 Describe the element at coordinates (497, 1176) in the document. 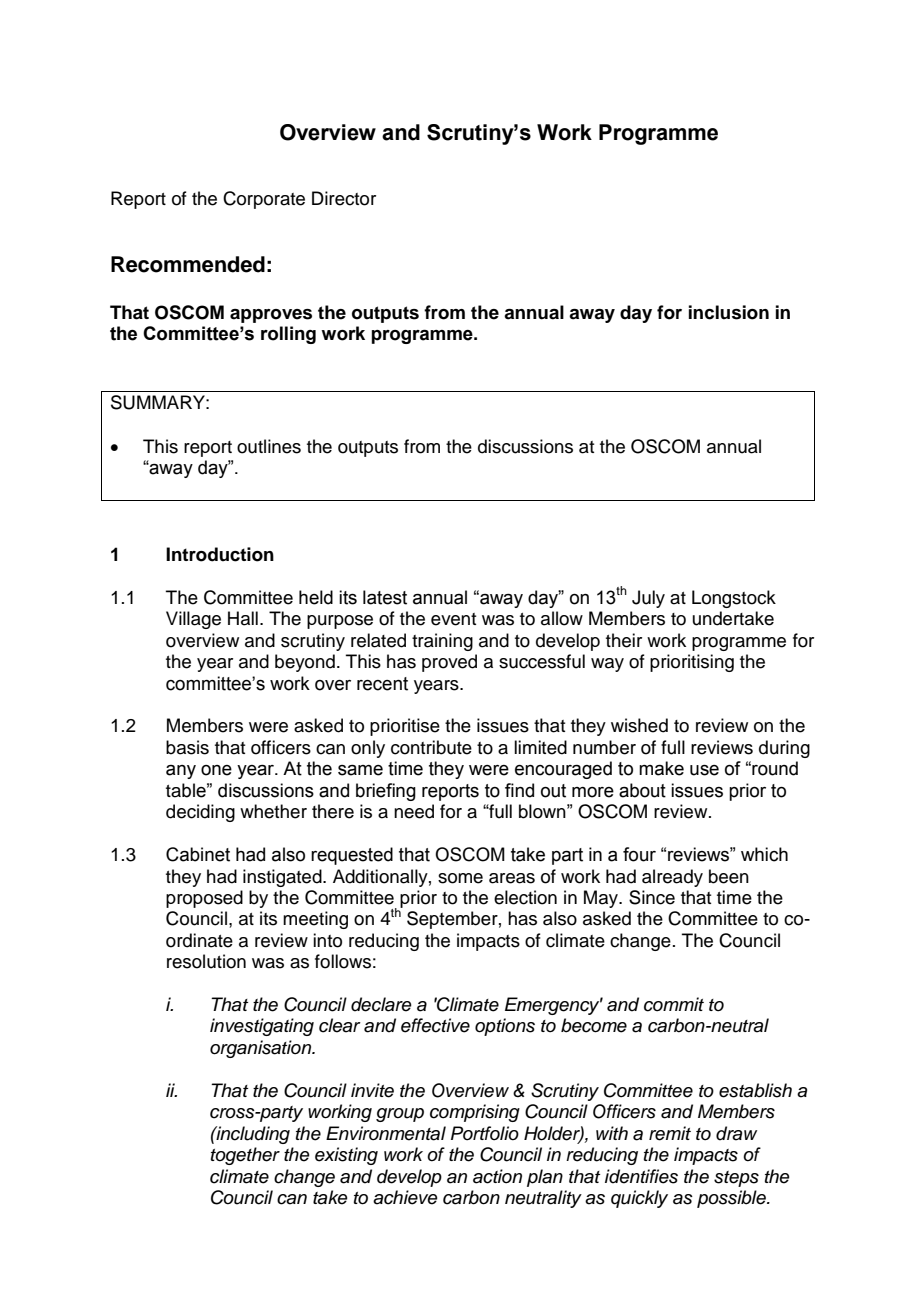

I see `action` at that location.
